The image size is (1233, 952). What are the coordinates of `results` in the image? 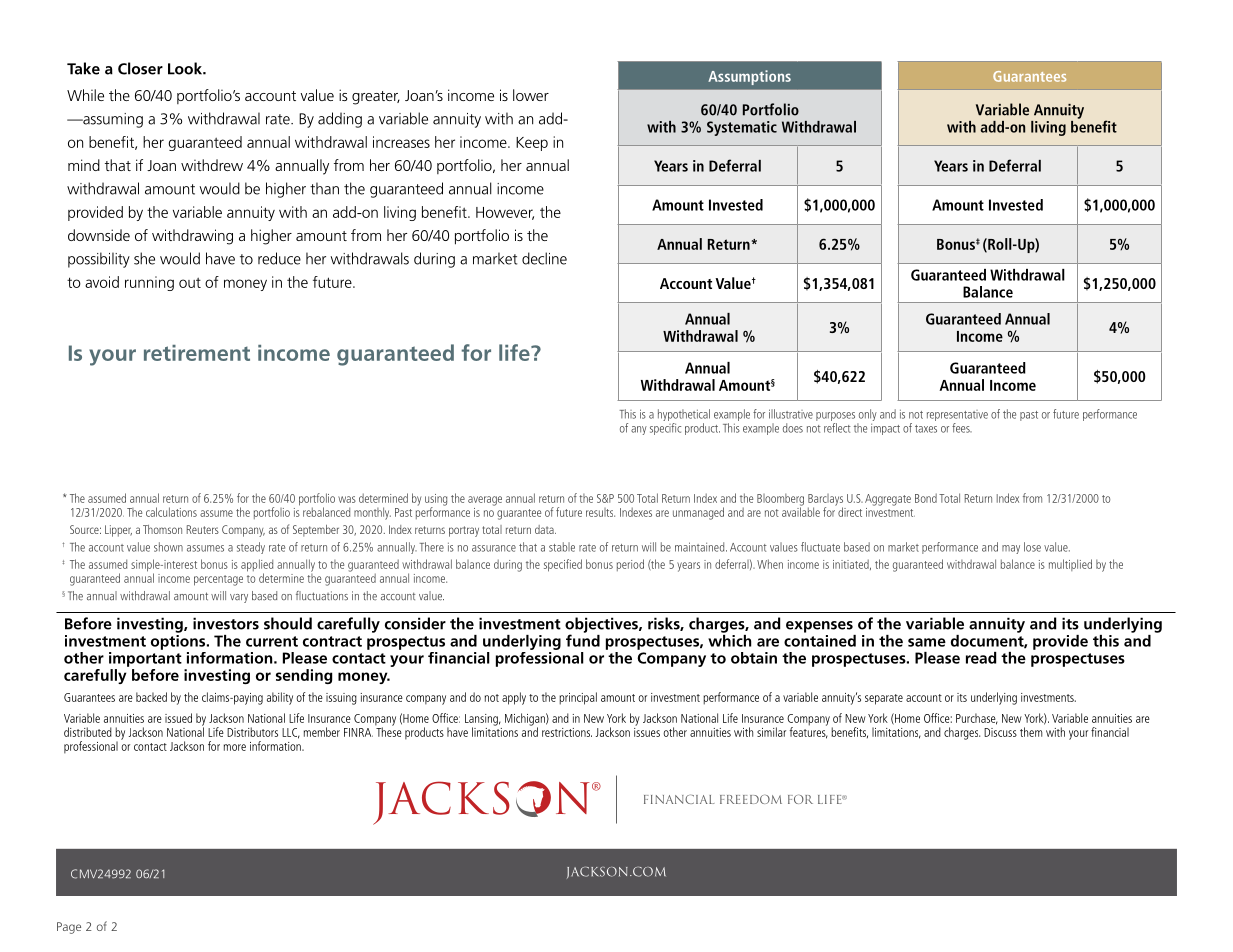 It's located at (600, 512).
